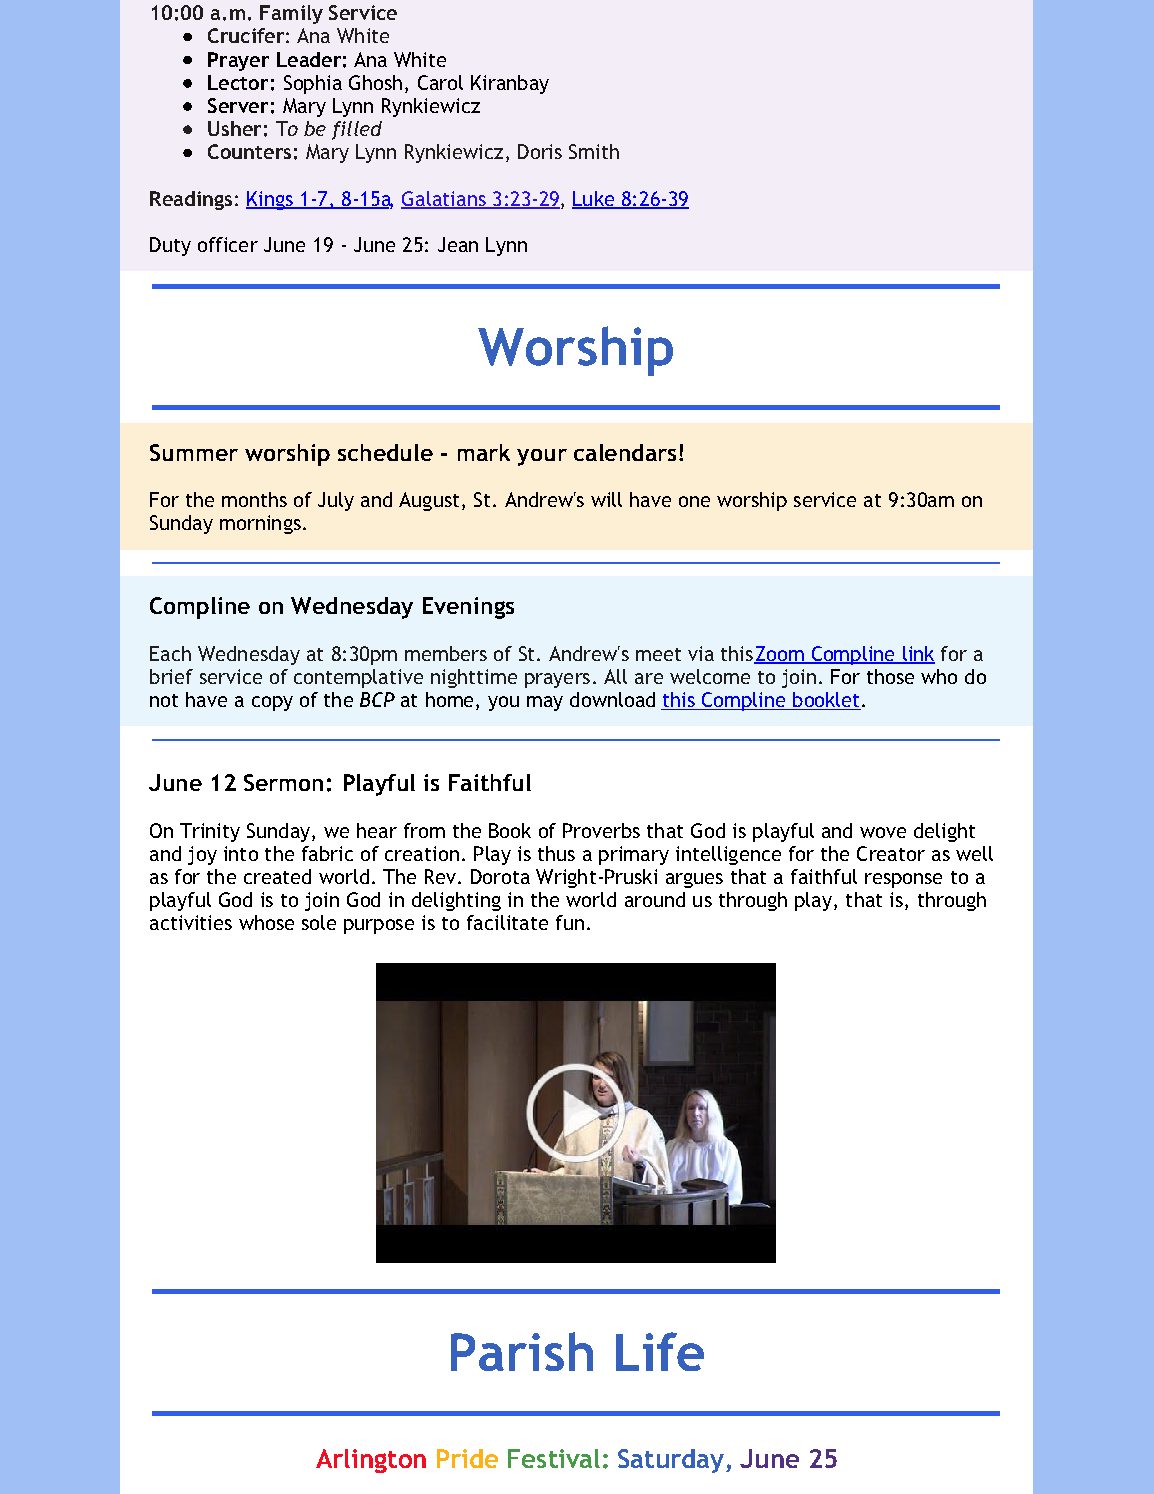 The height and width of the page is (1494, 1154). What do you see at coordinates (554, 1458) in the page?
I see `Festival` at bounding box center [554, 1458].
